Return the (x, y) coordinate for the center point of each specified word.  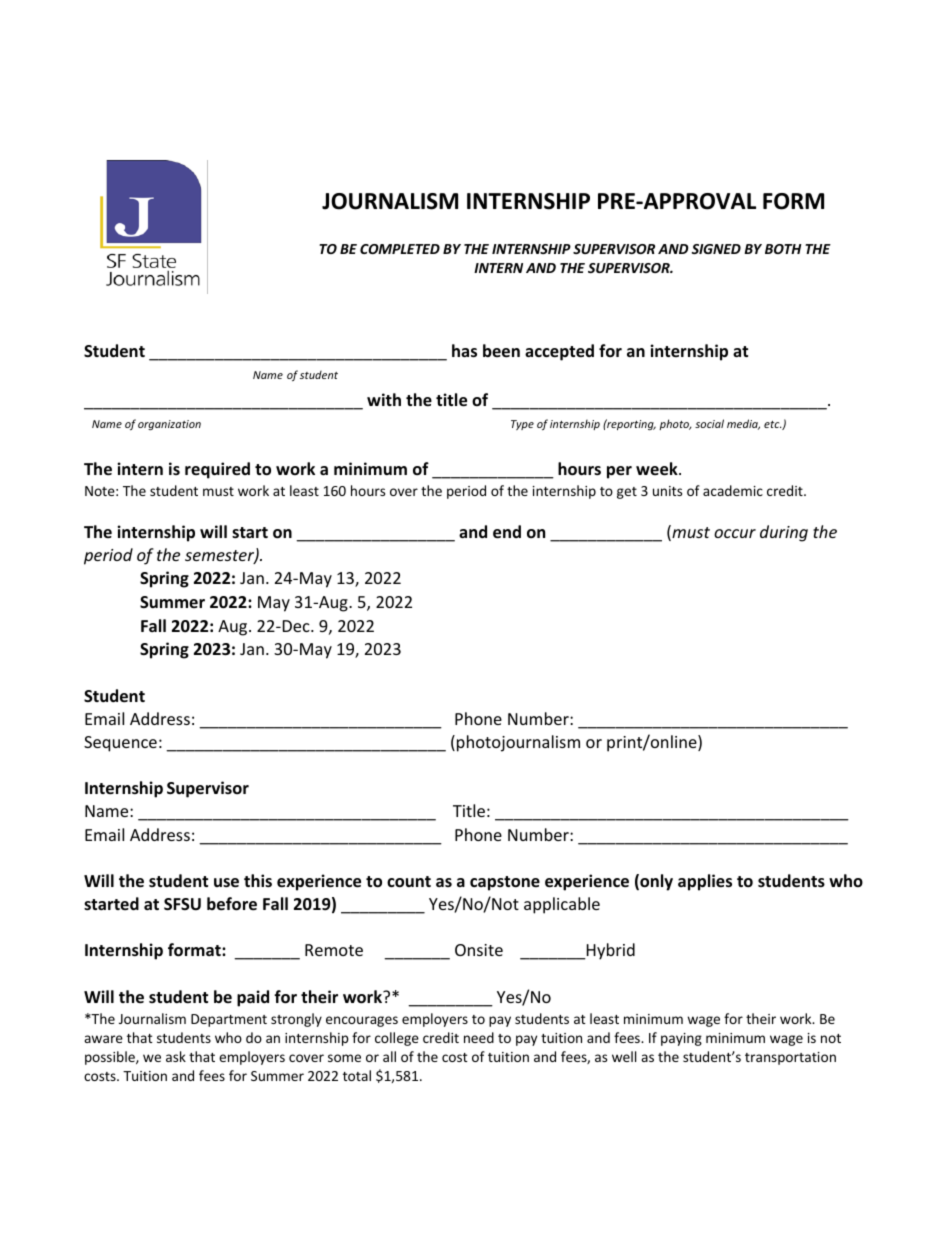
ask (176, 1056)
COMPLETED (400, 249)
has (464, 351)
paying (681, 1039)
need (479, 1037)
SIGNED (716, 249)
